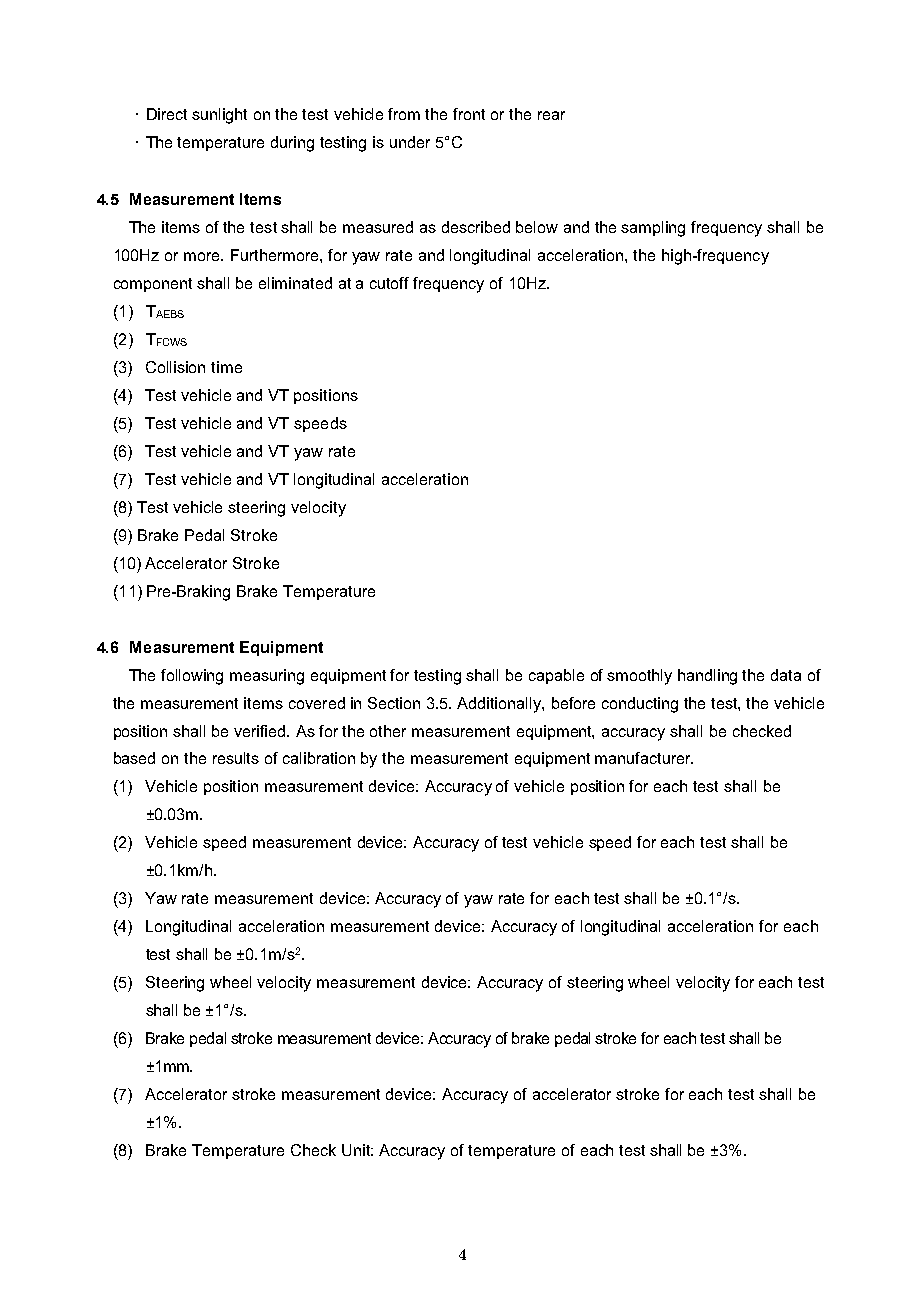  What do you see at coordinates (707, 677) in the document?
I see `handling` at bounding box center [707, 677].
